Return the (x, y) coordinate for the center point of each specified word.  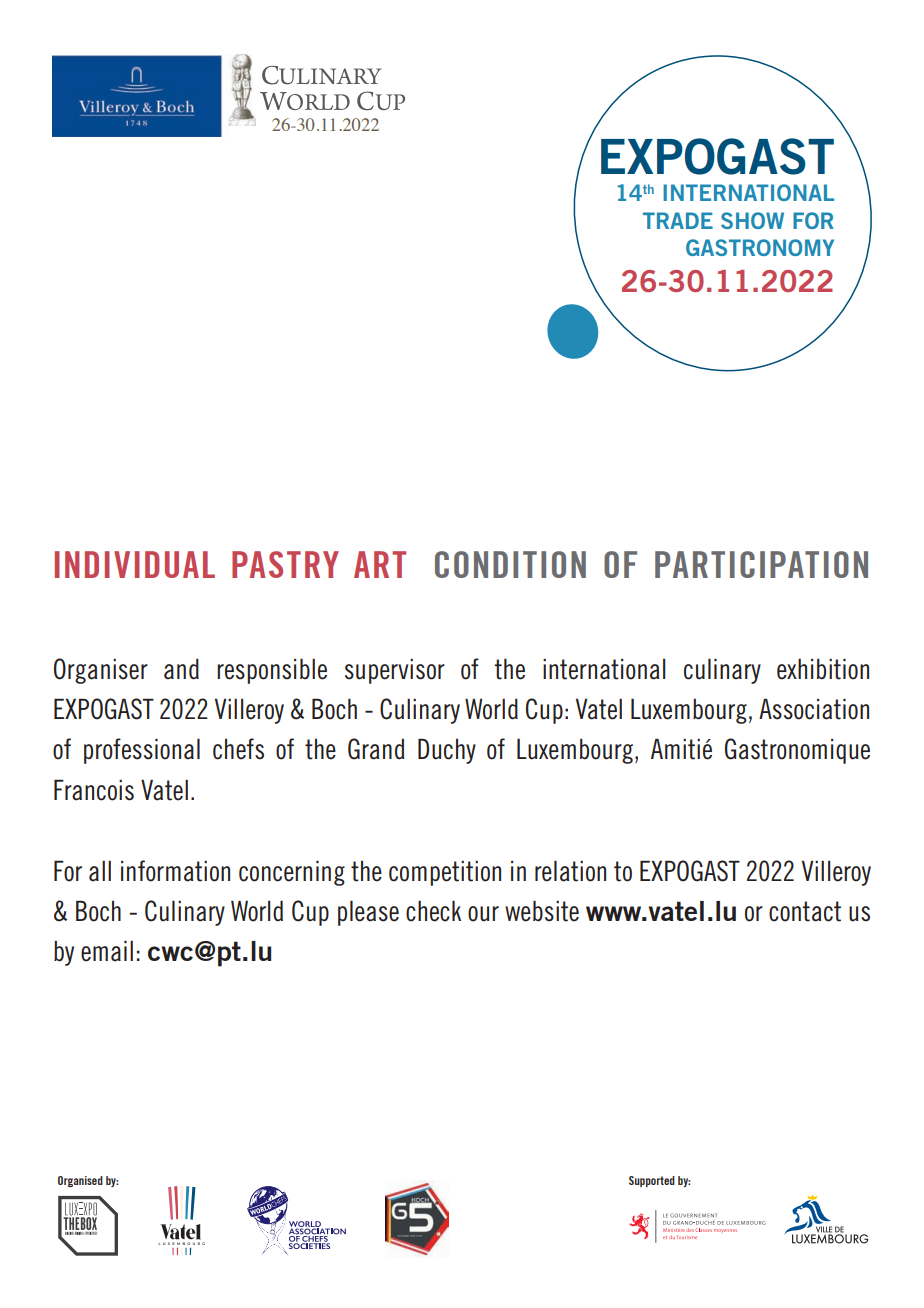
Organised (80, 1181)
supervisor (395, 671)
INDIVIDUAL (135, 564)
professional (142, 751)
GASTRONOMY (760, 247)
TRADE (678, 220)
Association (814, 709)
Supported (652, 1181)
